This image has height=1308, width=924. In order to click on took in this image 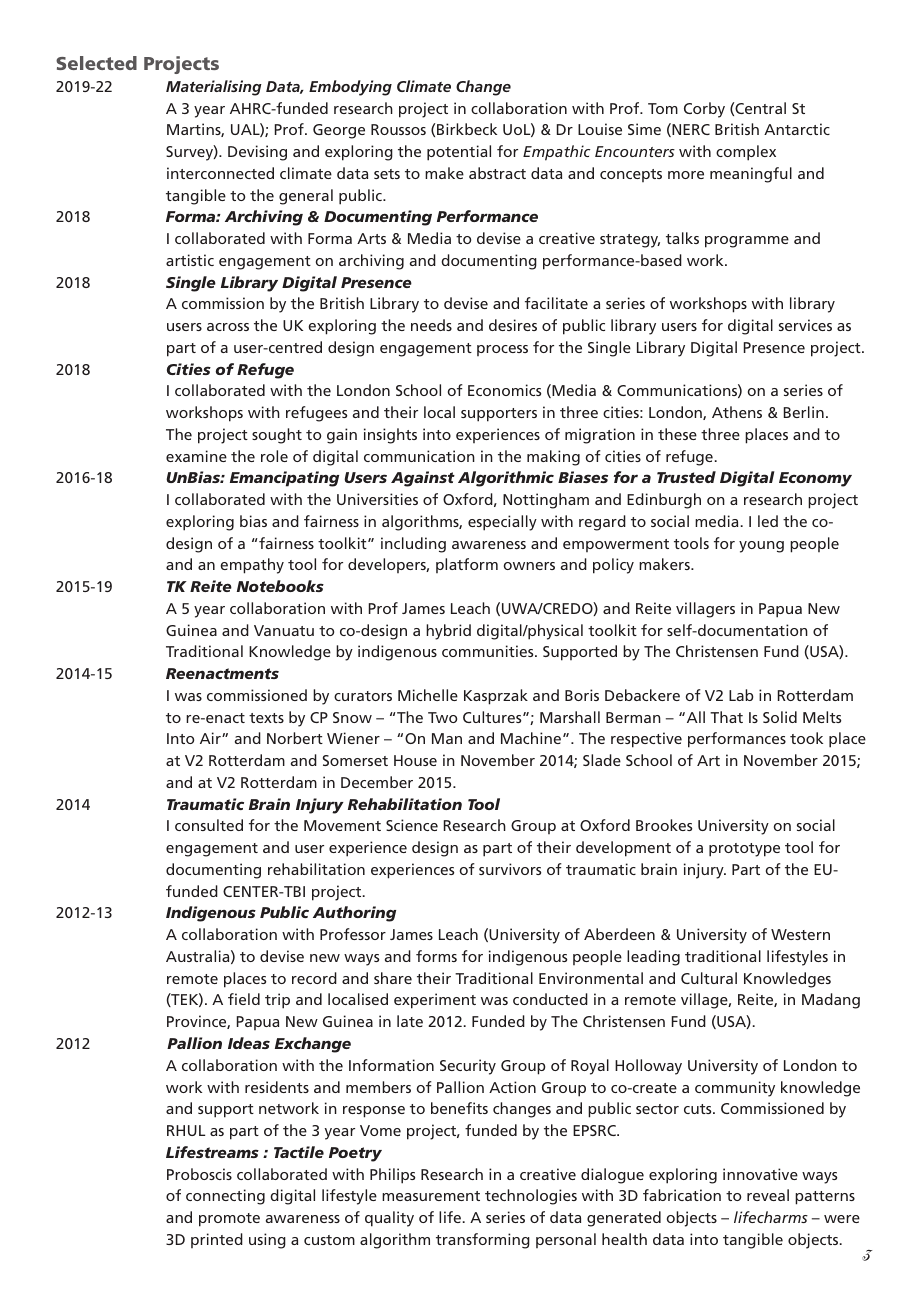, I will do `click(806, 738)`.
